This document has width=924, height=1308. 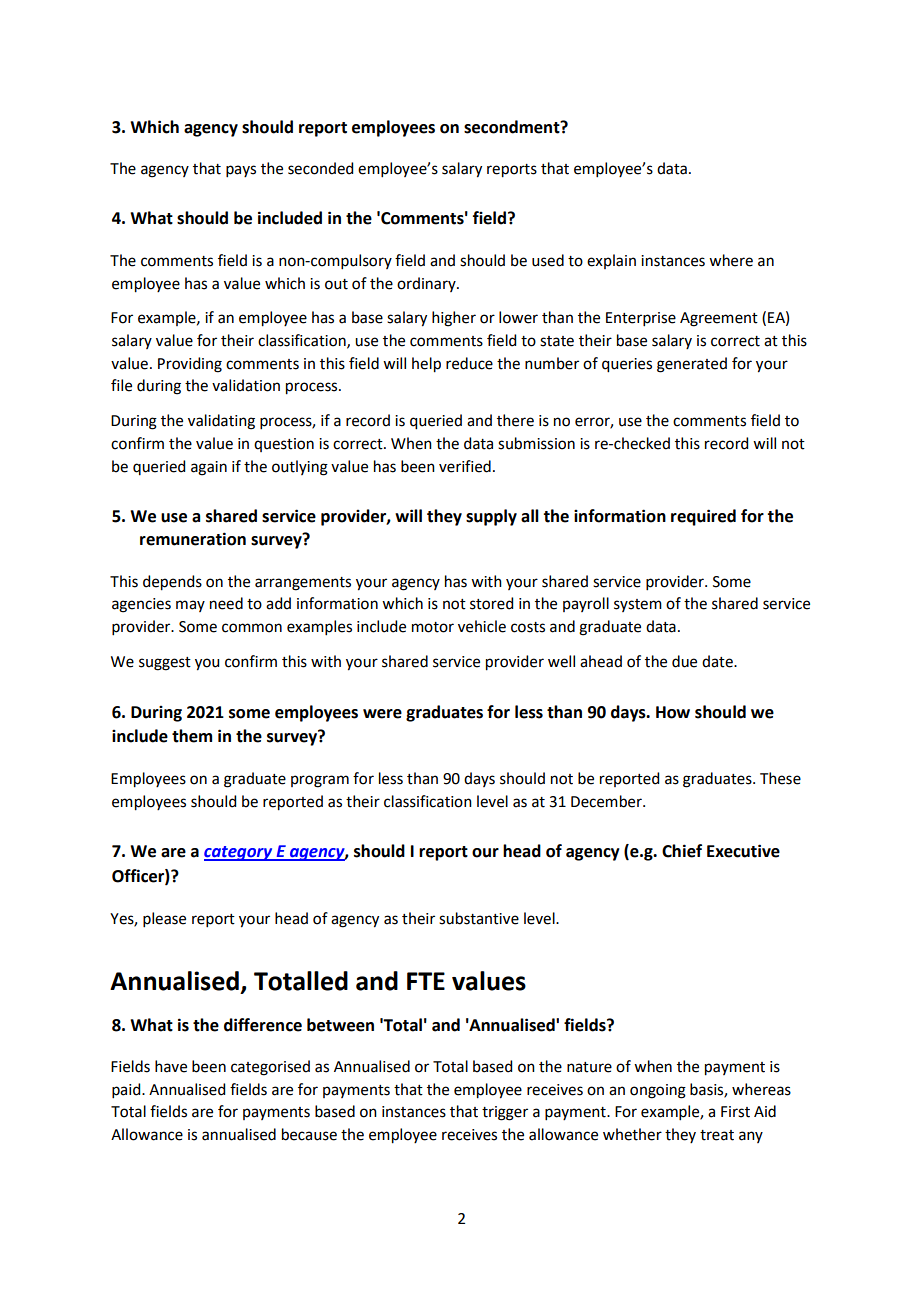 I want to click on due, so click(x=684, y=661).
